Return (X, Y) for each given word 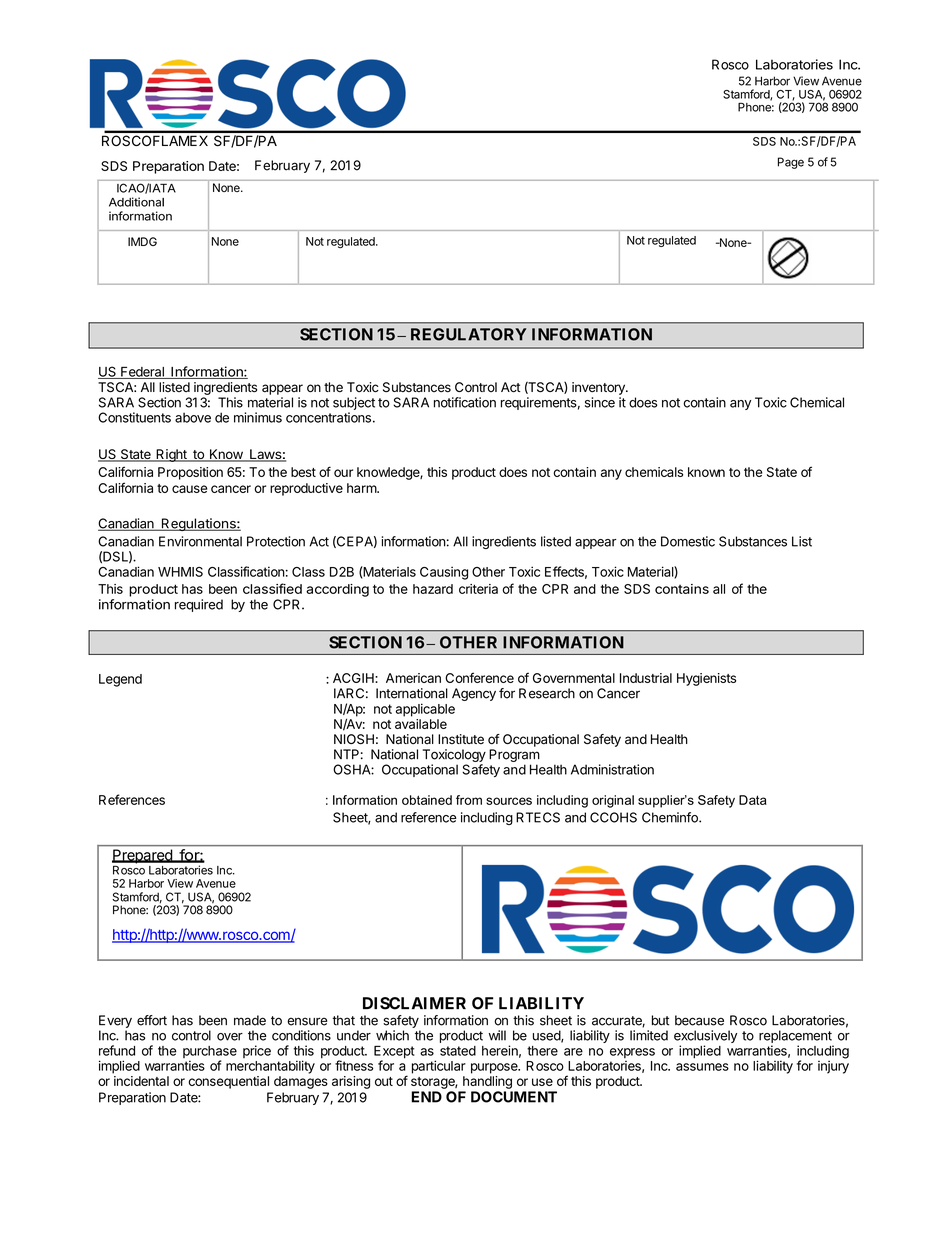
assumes (702, 1067)
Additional (136, 202)
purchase (210, 1053)
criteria (478, 589)
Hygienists (706, 679)
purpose (495, 1068)
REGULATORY (469, 334)
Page (791, 163)
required (199, 605)
